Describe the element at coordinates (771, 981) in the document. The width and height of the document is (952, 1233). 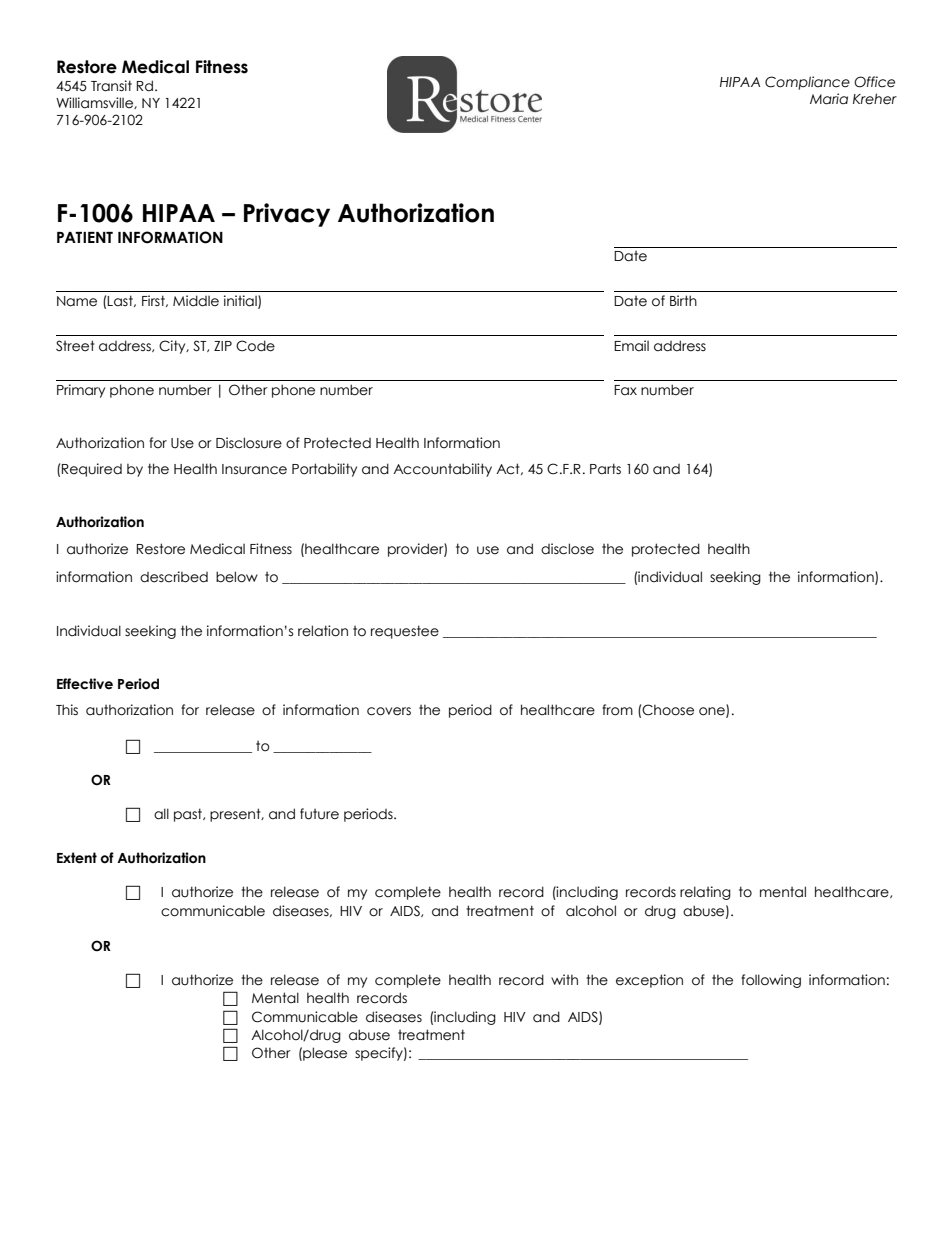
I see `following` at that location.
